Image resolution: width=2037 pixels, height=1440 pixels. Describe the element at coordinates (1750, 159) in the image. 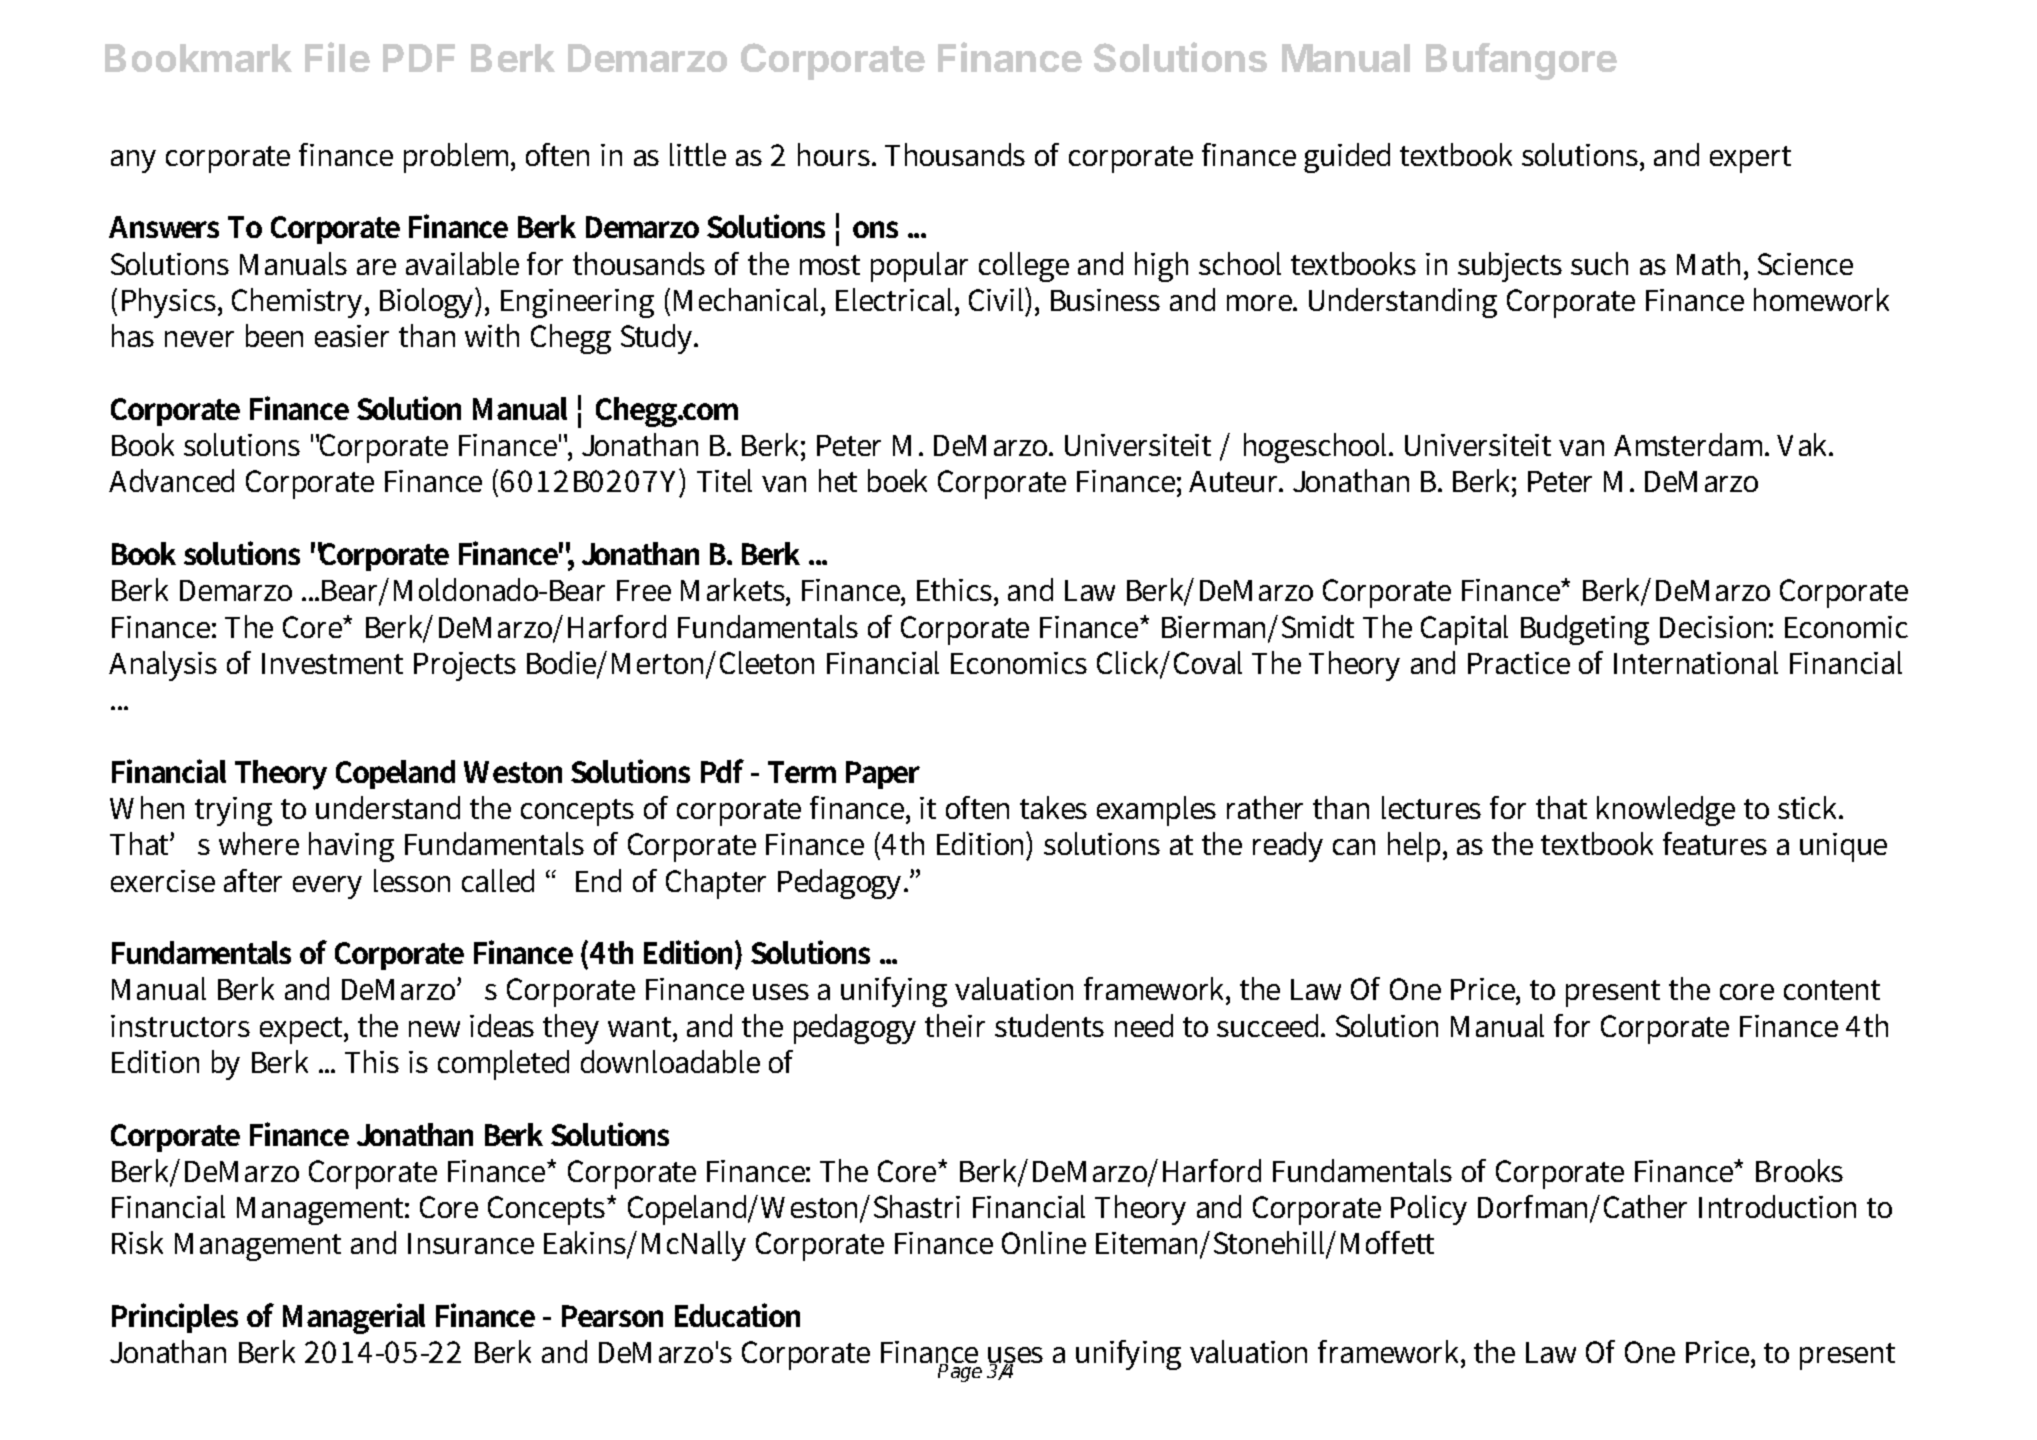

I see `expert` at that location.
